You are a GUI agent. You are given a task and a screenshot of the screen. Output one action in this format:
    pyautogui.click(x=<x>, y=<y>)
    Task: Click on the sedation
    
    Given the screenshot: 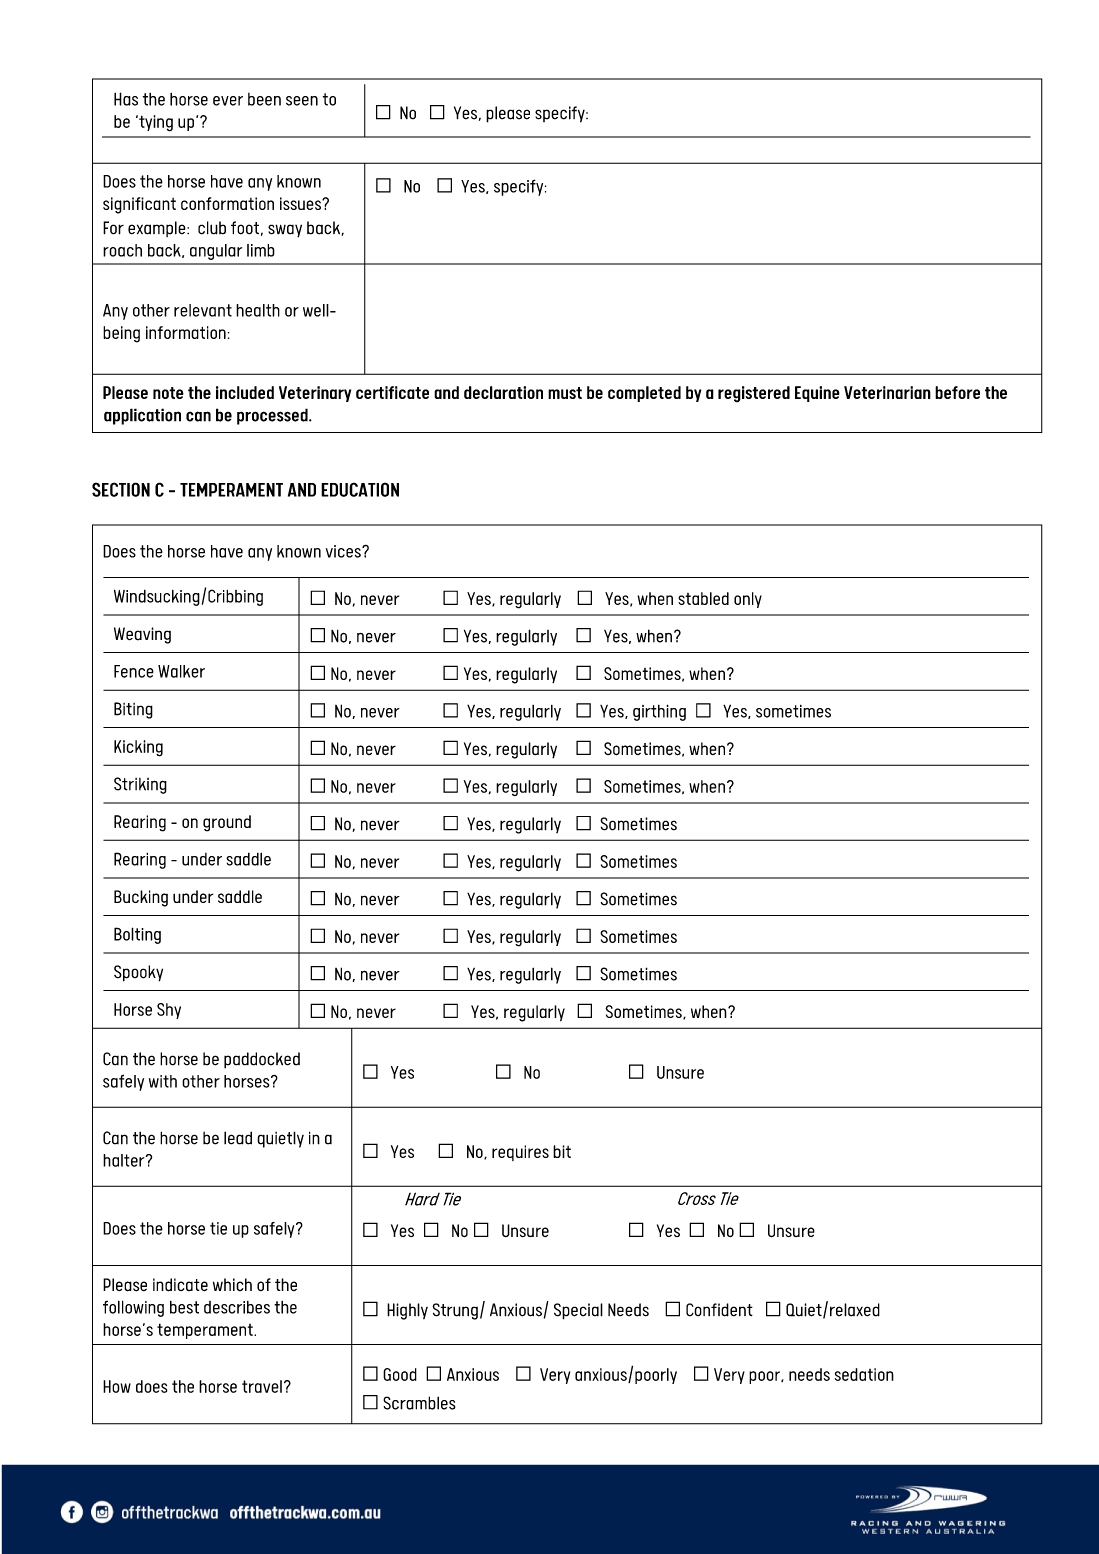 What is the action you would take?
    pyautogui.click(x=864, y=1374)
